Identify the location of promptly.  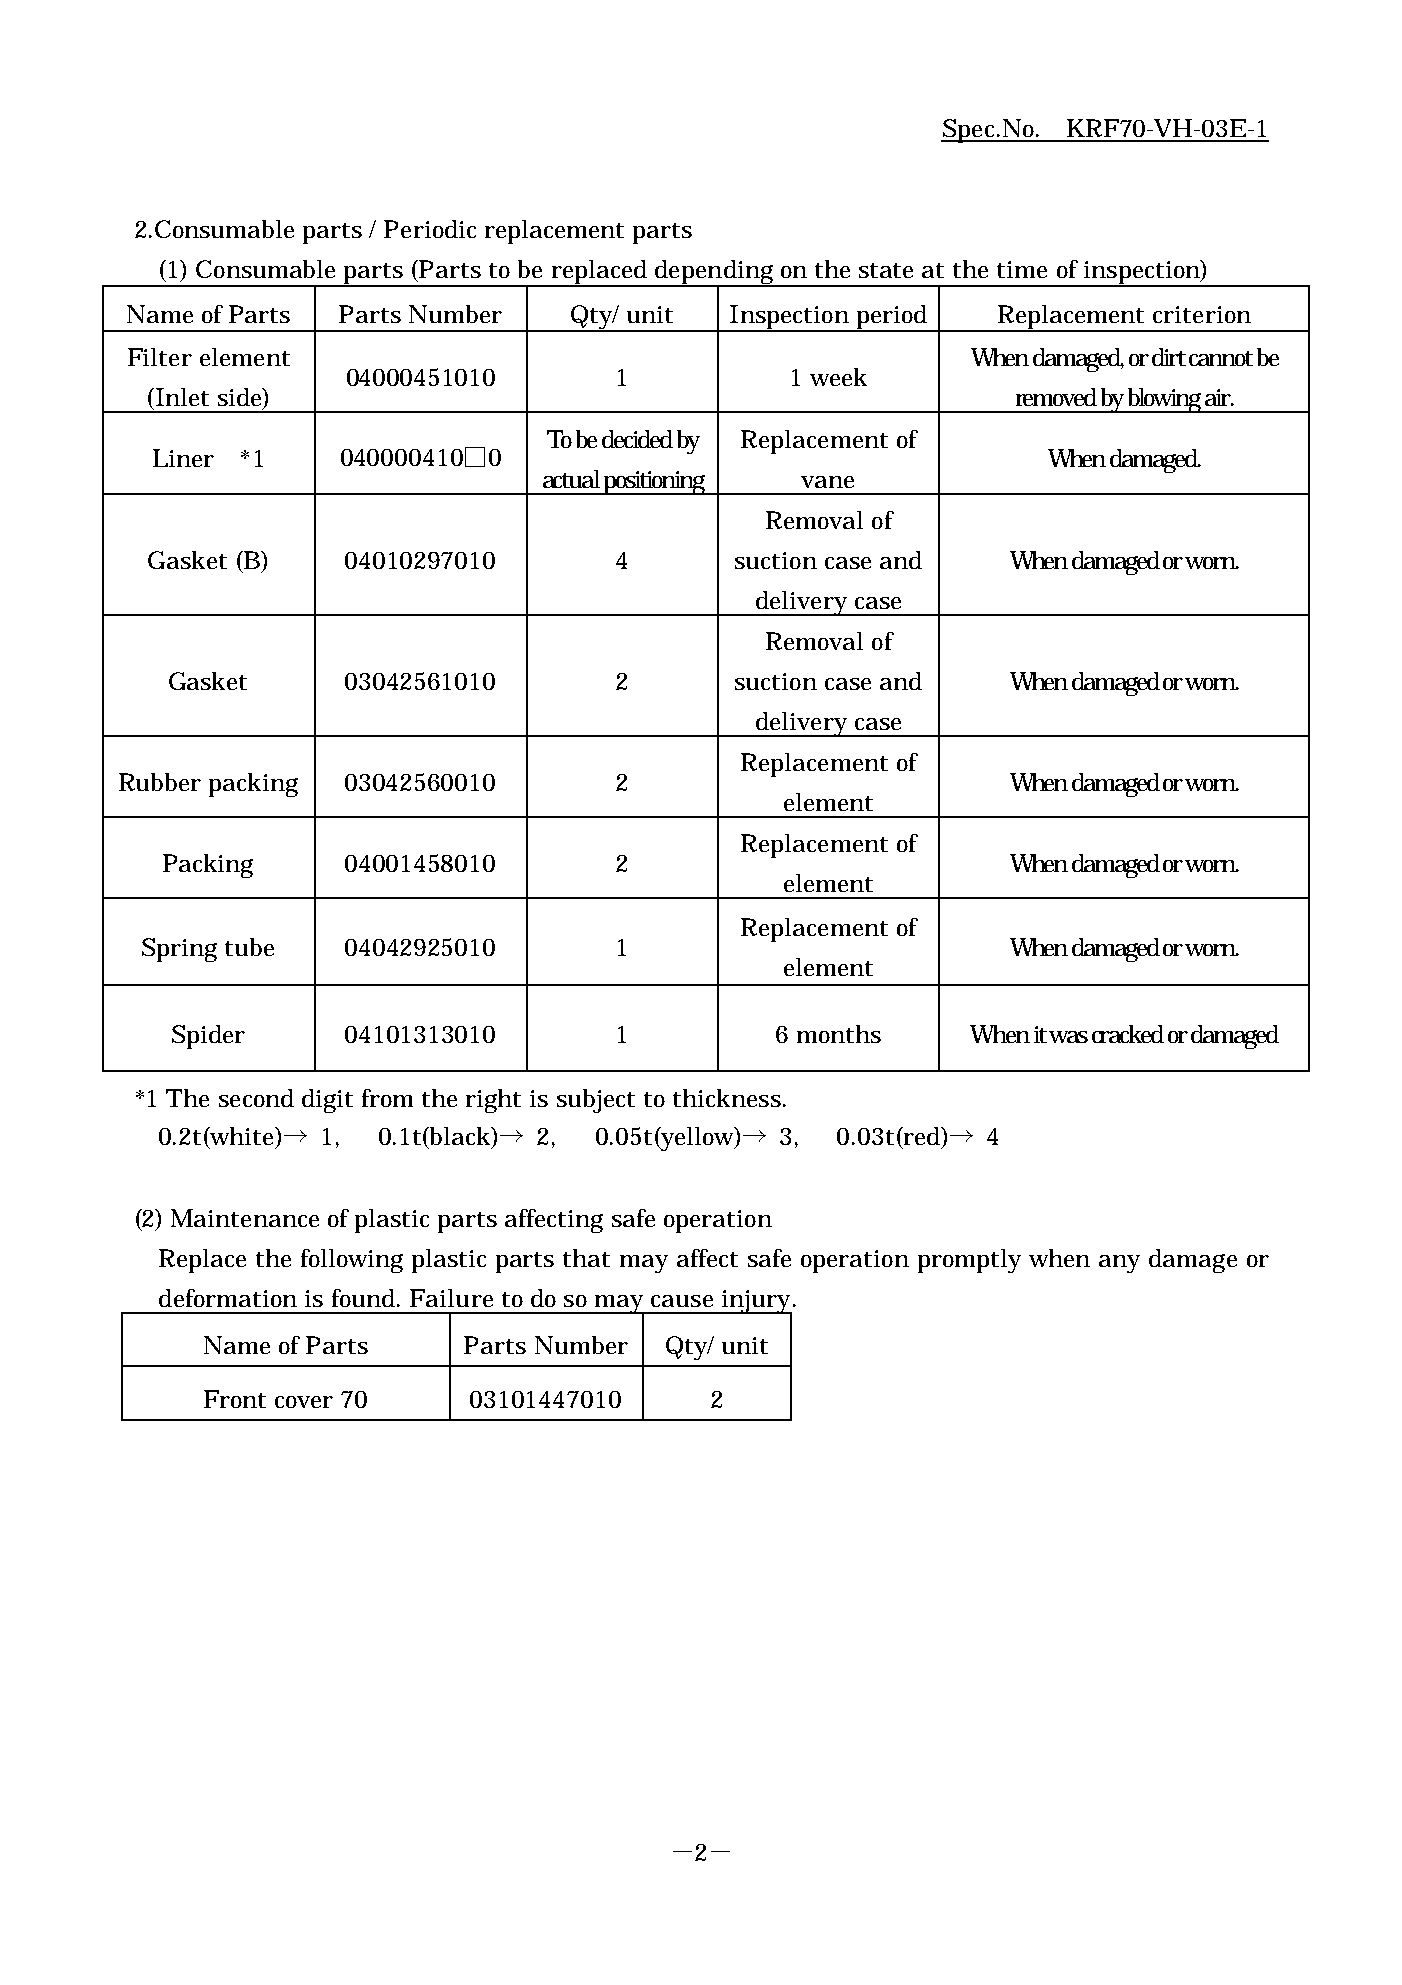
(969, 1261).
